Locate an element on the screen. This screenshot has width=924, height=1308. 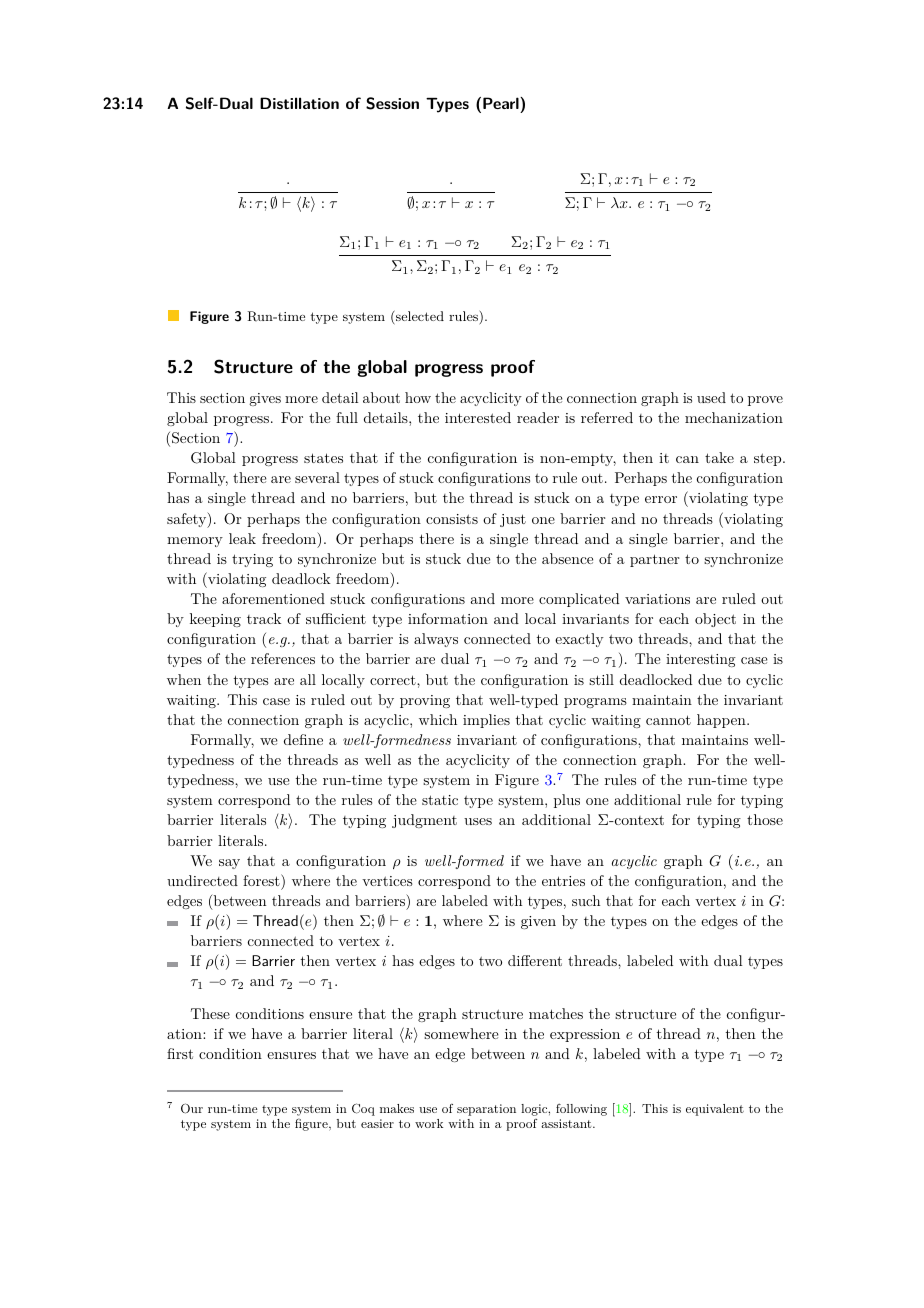
define is located at coordinates (303, 739).
